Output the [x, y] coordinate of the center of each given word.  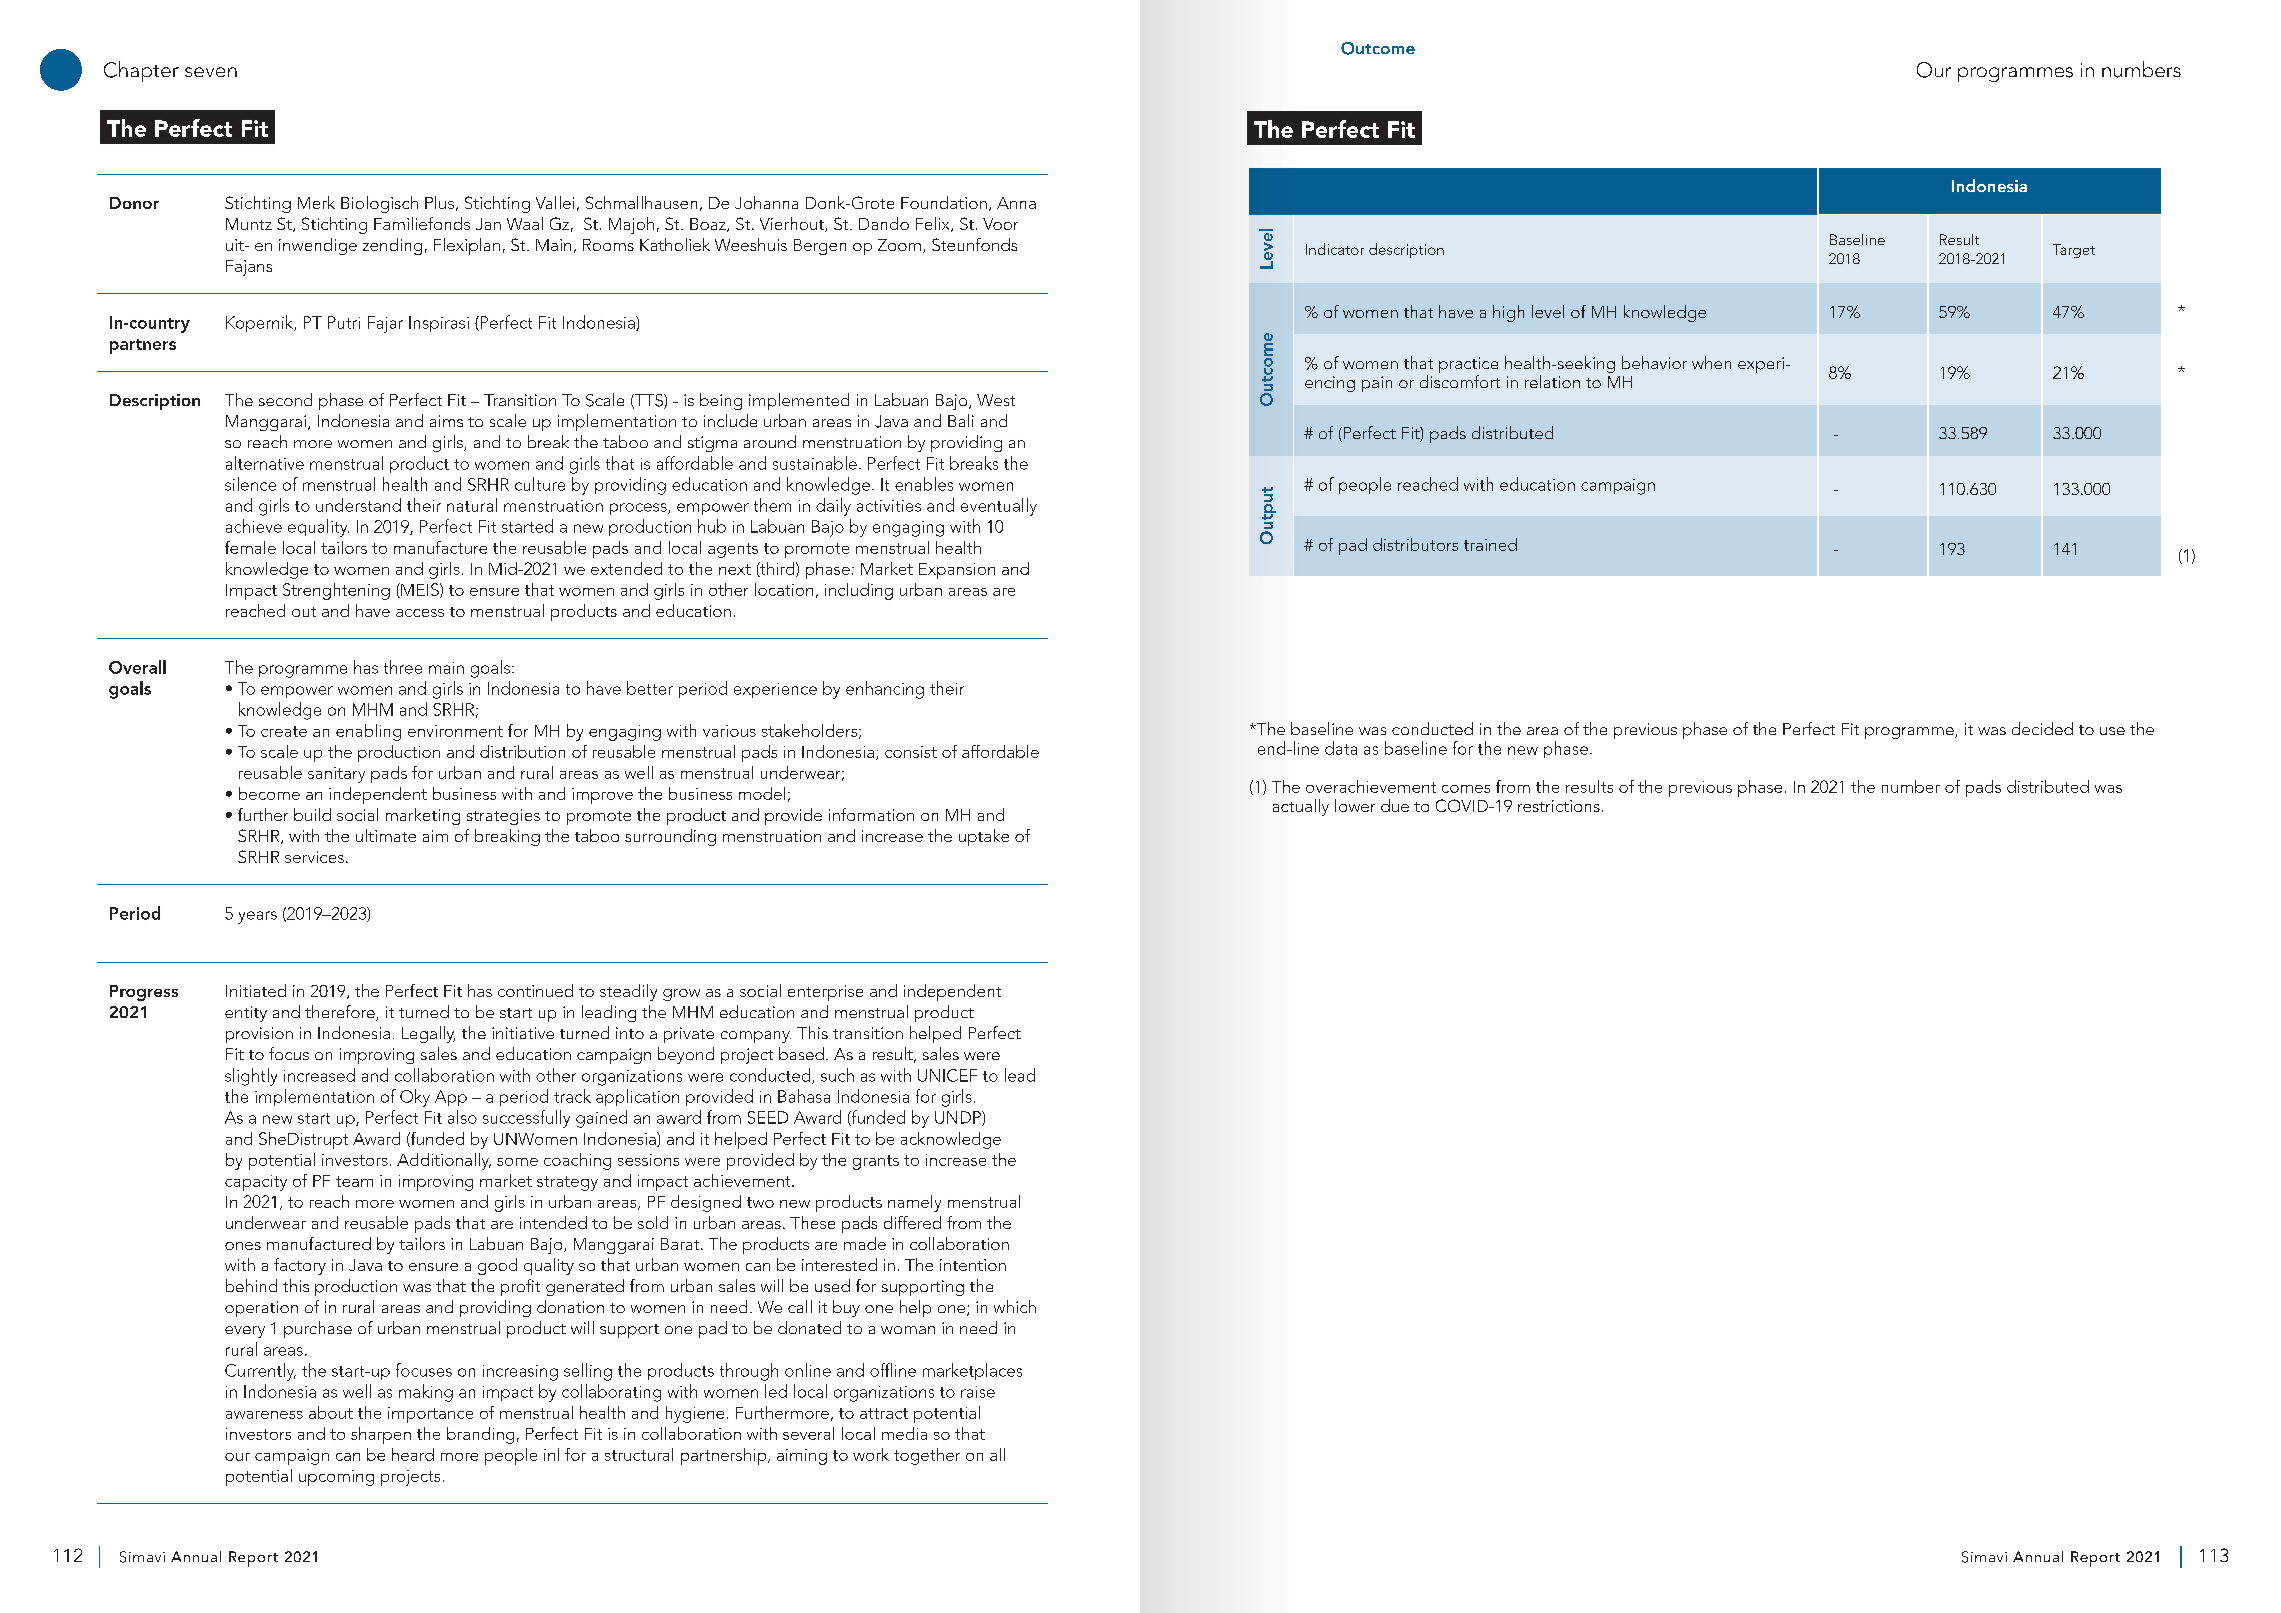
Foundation [944, 202]
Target [2074, 251]
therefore [341, 1013]
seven [211, 72]
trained [1490, 544]
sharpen [381, 1435]
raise [978, 1392]
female [250, 547]
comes [1466, 789]
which [1015, 1306]
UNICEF [947, 1075]
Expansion [957, 571]
